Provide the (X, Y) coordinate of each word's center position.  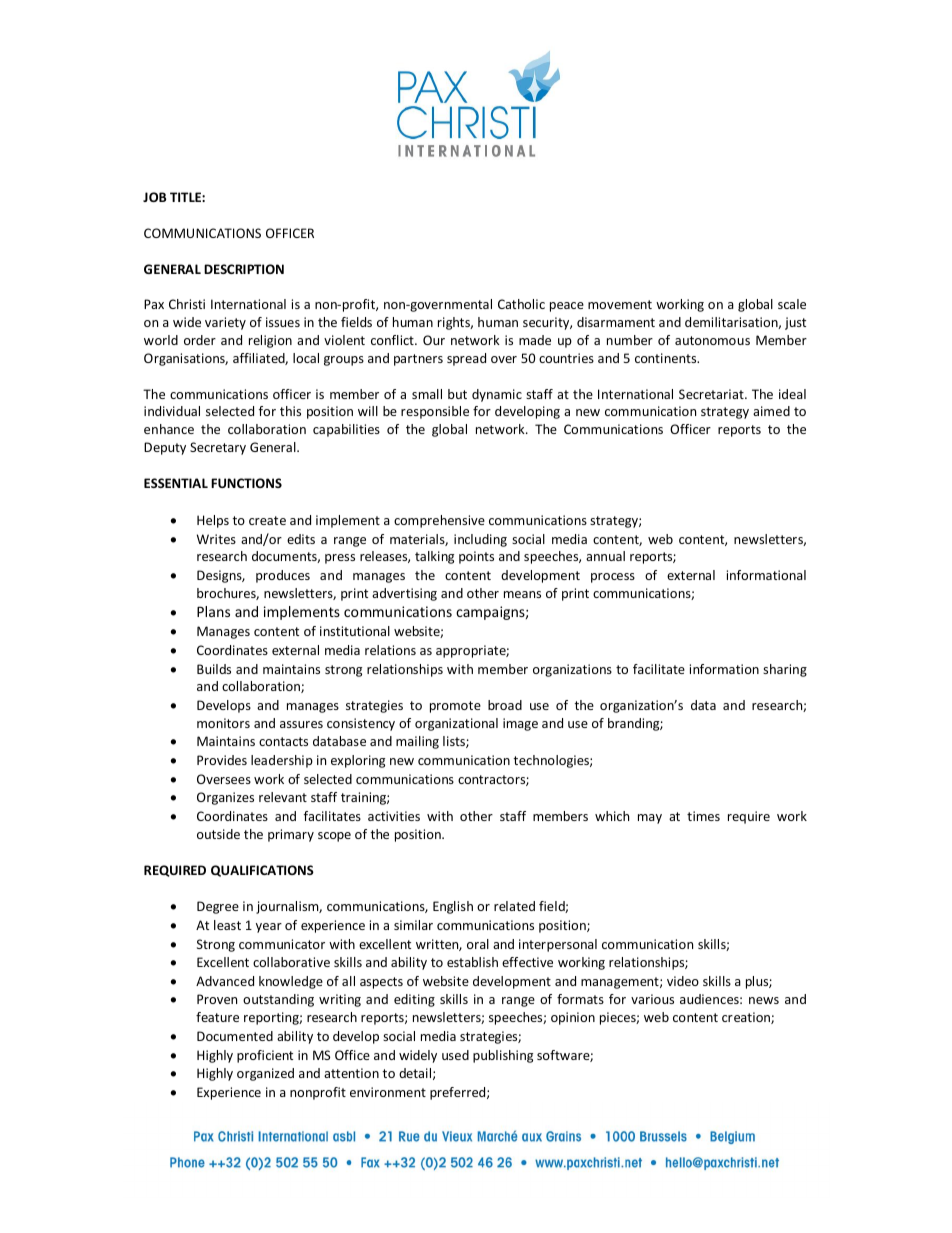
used (455, 1055)
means (522, 594)
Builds (214, 669)
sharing (785, 670)
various (652, 999)
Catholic (521, 304)
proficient (265, 1056)
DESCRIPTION (244, 269)
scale (792, 304)
